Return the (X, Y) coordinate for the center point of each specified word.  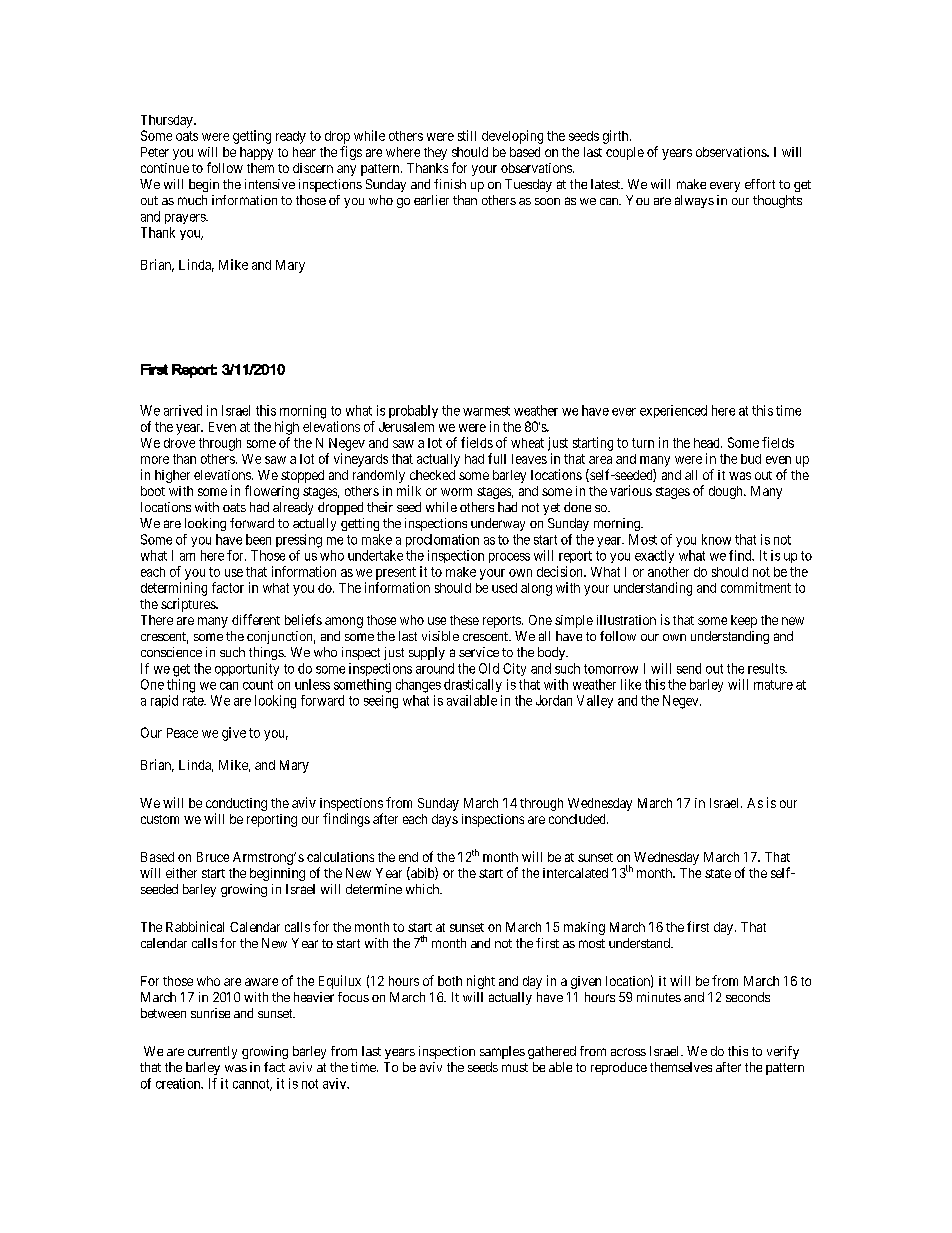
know (716, 539)
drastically (473, 685)
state (718, 873)
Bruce (213, 857)
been (258, 539)
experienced (673, 411)
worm (456, 492)
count (258, 685)
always (694, 201)
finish (450, 184)
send (689, 668)
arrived (183, 410)
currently (212, 1052)
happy (256, 153)
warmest (486, 411)
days (445, 820)
